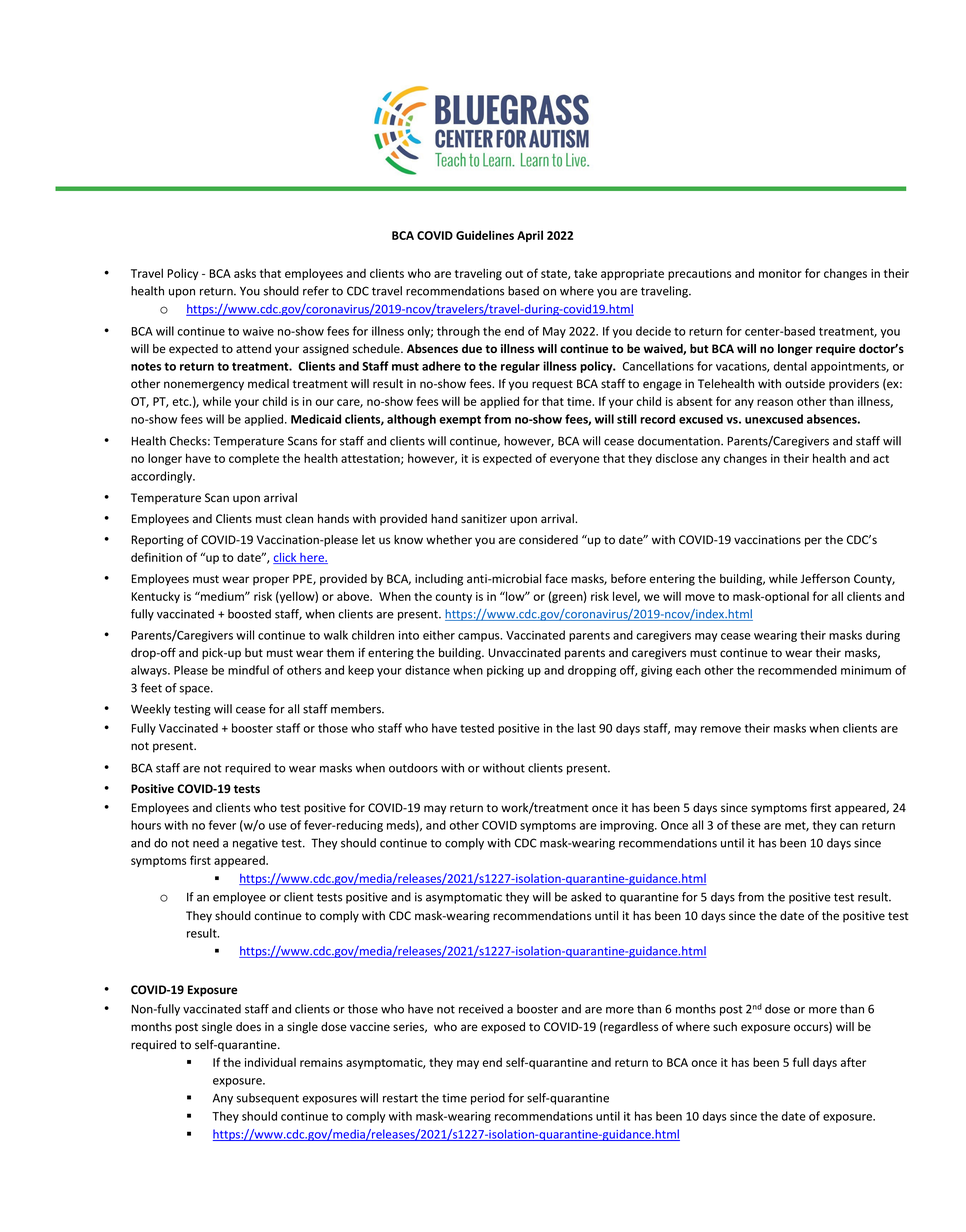 The width and height of the screenshot is (966, 1232). Describe the element at coordinates (299, 519) in the screenshot. I see `clean` at that location.
